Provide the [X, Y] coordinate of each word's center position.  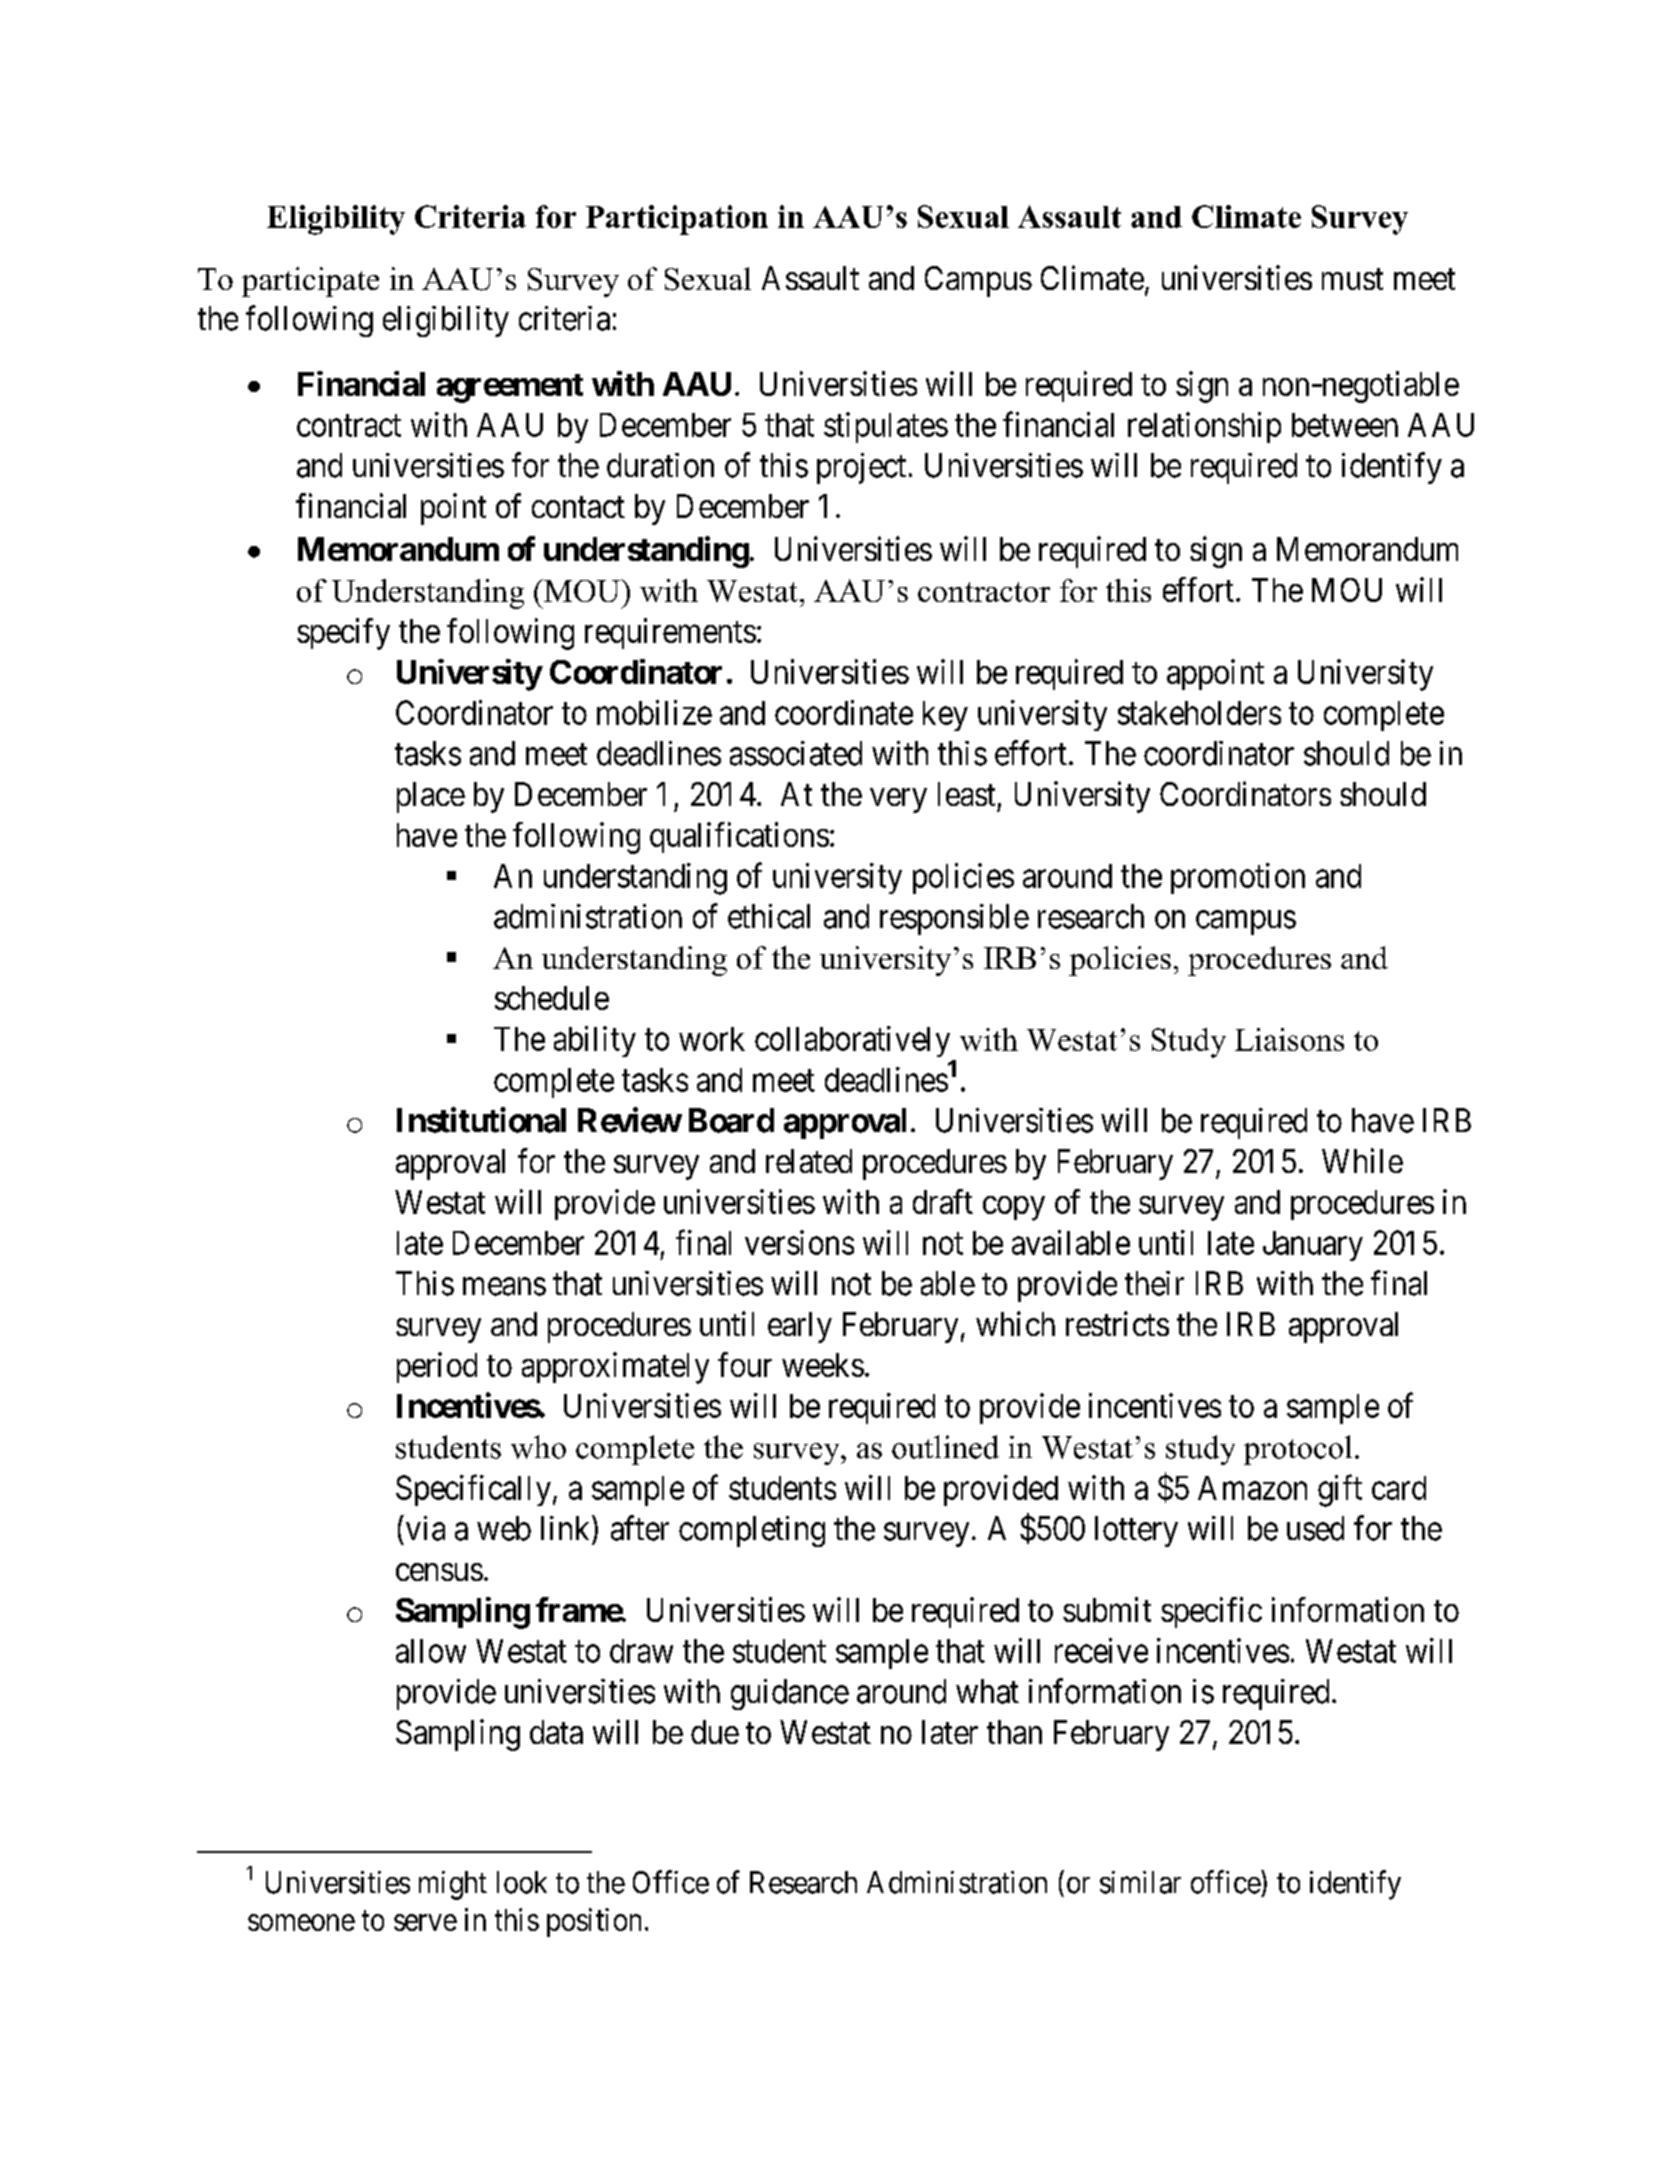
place [431, 797]
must [1352, 279]
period [437, 1367]
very [898, 800]
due [715, 1732]
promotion [1238, 878]
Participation [677, 220]
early [800, 1327]
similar [1140, 1882]
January [1313, 1246]
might [453, 1885]
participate [310, 282]
